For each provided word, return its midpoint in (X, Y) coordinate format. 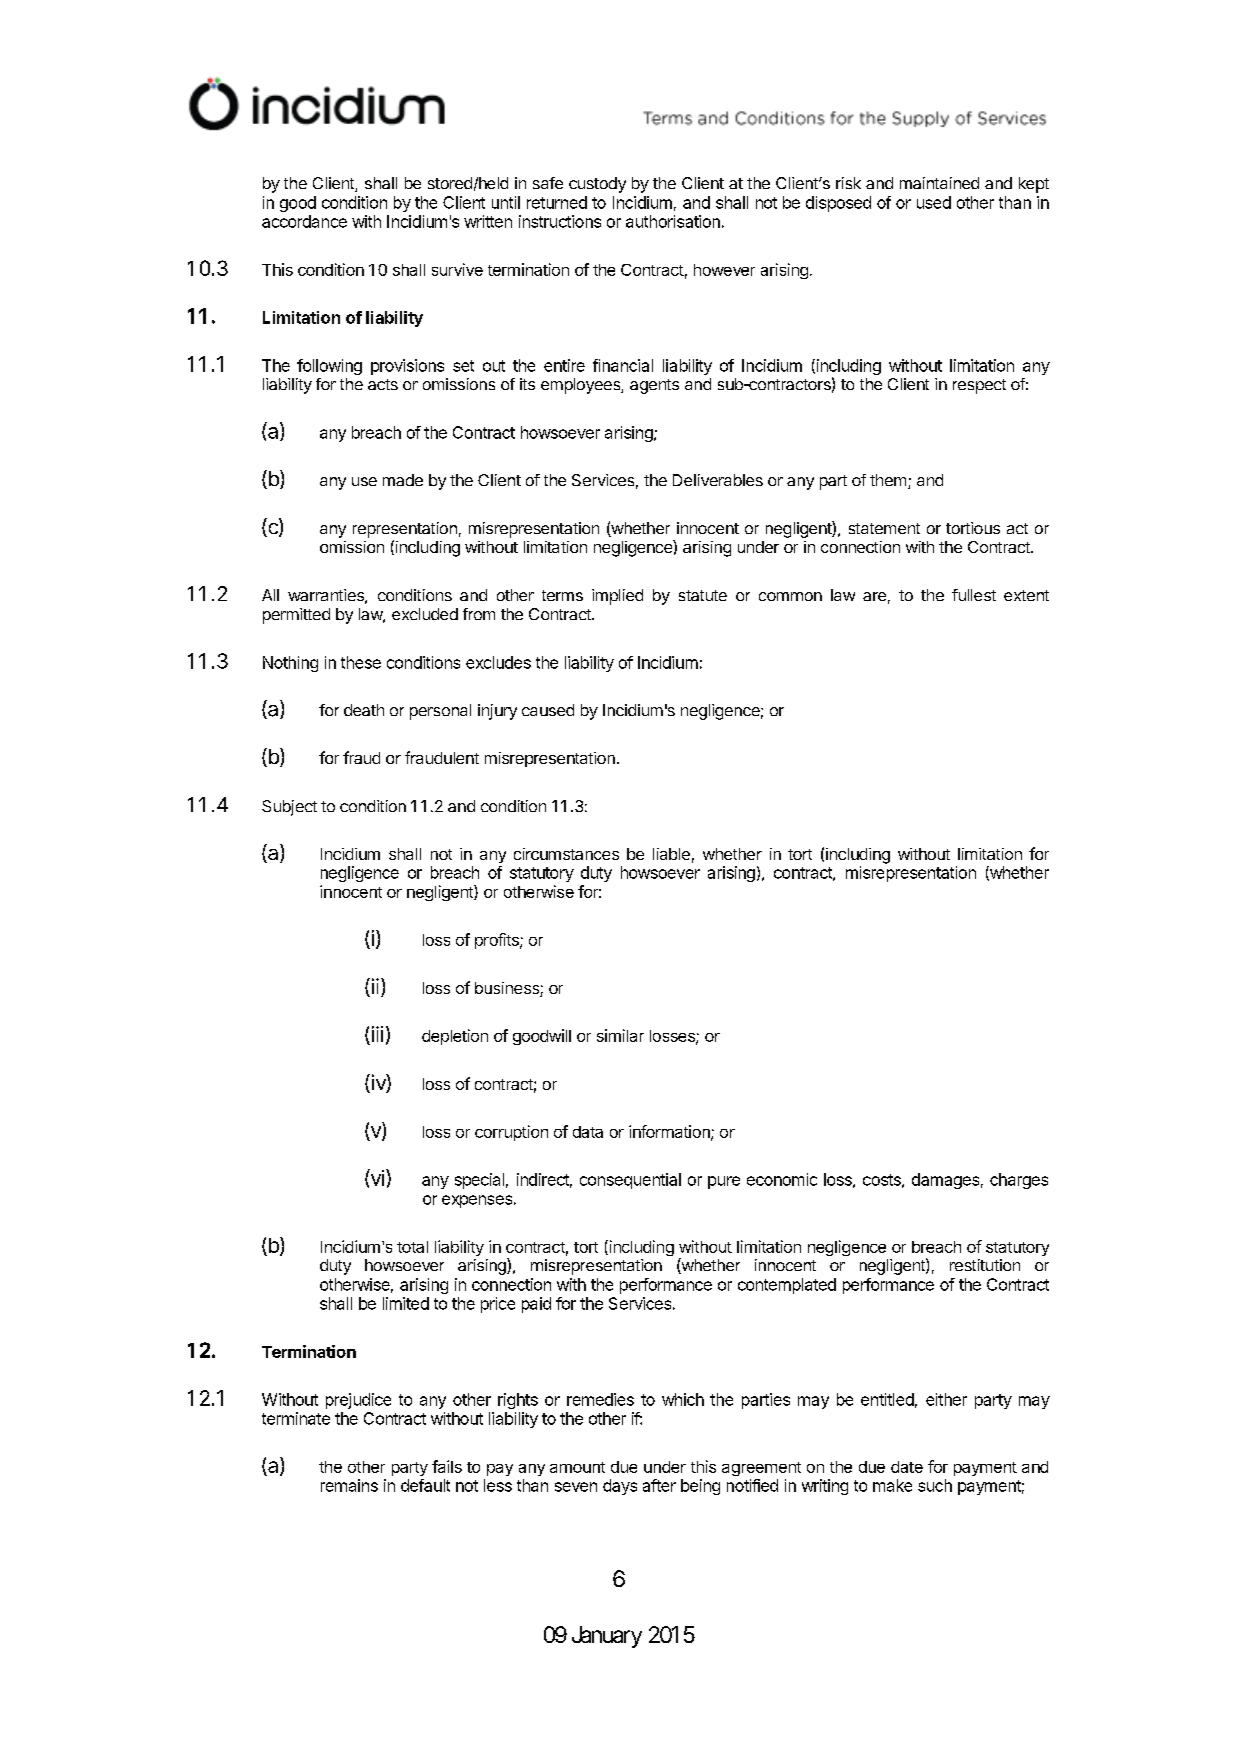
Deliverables (718, 480)
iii (377, 1034)
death (364, 710)
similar (620, 1035)
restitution (985, 1265)
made (403, 480)
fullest (974, 595)
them (888, 480)
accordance (304, 221)
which (683, 1399)
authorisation (673, 221)
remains (349, 1485)
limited (406, 1303)
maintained (939, 183)
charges (1019, 1181)
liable (671, 854)
